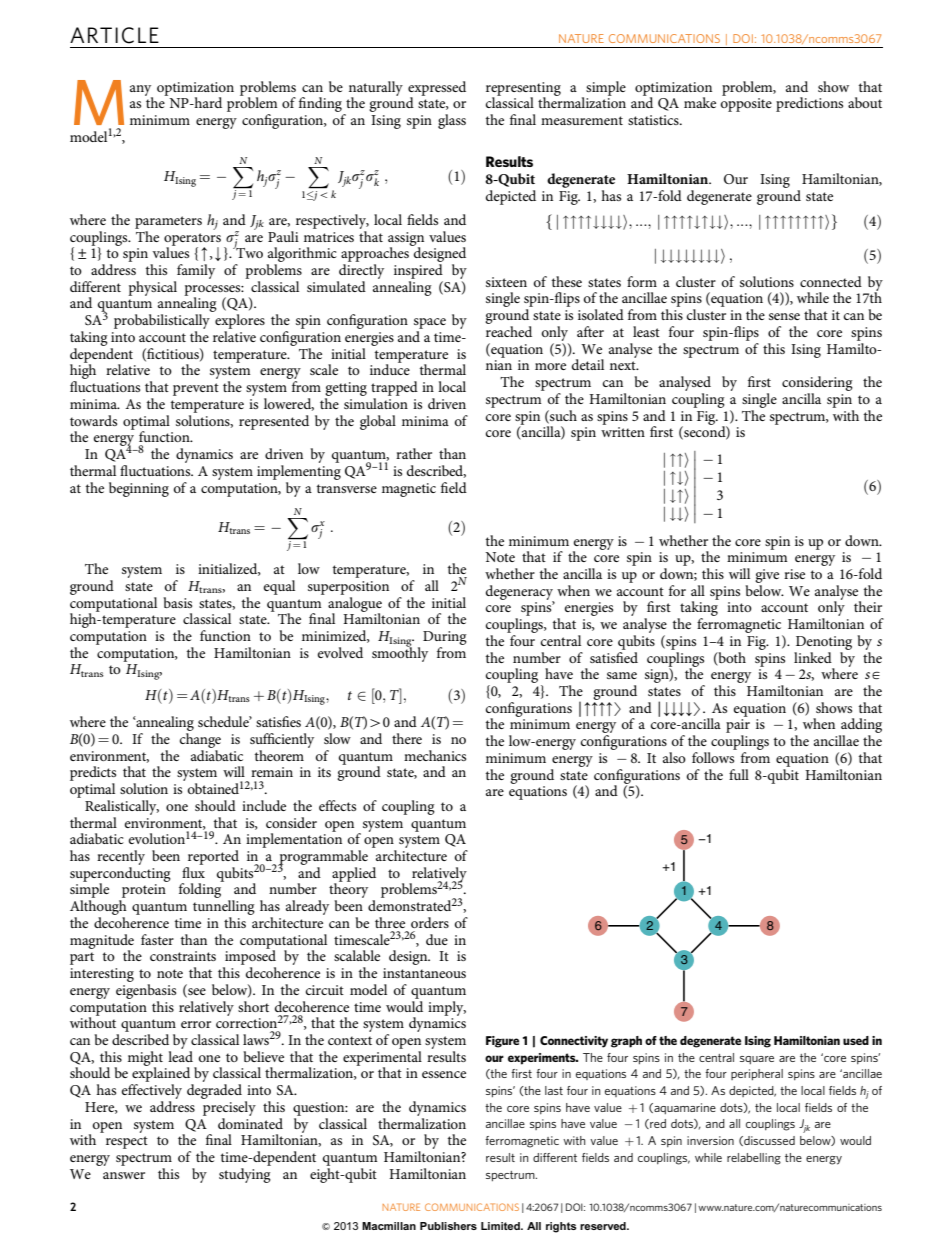 This screenshot has width=952, height=1251. What do you see at coordinates (448, 1226) in the screenshot?
I see `Publishers` at bounding box center [448, 1226].
